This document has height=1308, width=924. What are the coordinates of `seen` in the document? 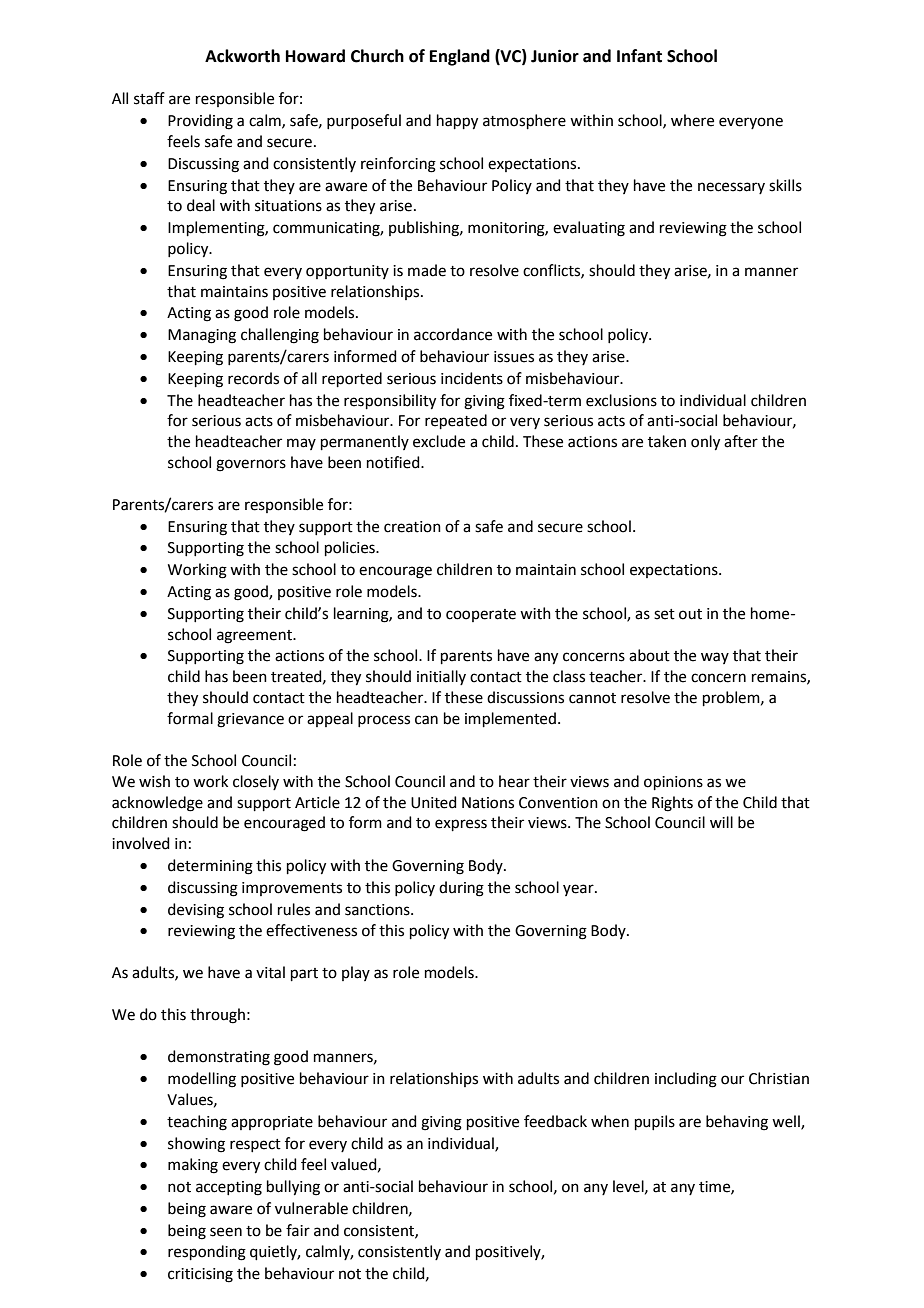 It's located at (226, 1232).
